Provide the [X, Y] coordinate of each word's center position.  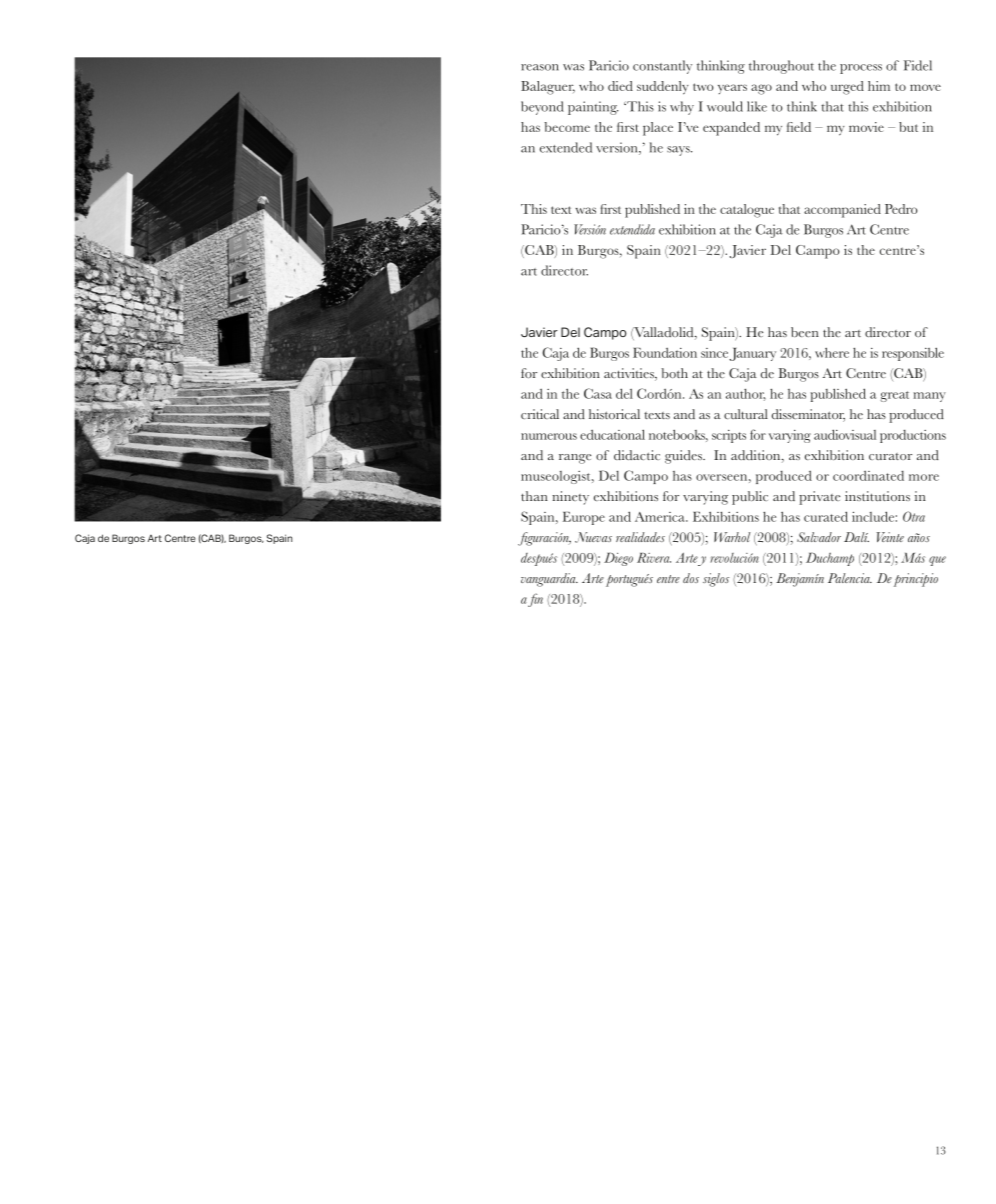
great [894, 396]
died [620, 86]
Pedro [901, 209]
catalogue [747, 211]
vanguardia [549, 580]
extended [566, 147]
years [732, 89]
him [879, 86]
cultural [746, 414]
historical [614, 414]
